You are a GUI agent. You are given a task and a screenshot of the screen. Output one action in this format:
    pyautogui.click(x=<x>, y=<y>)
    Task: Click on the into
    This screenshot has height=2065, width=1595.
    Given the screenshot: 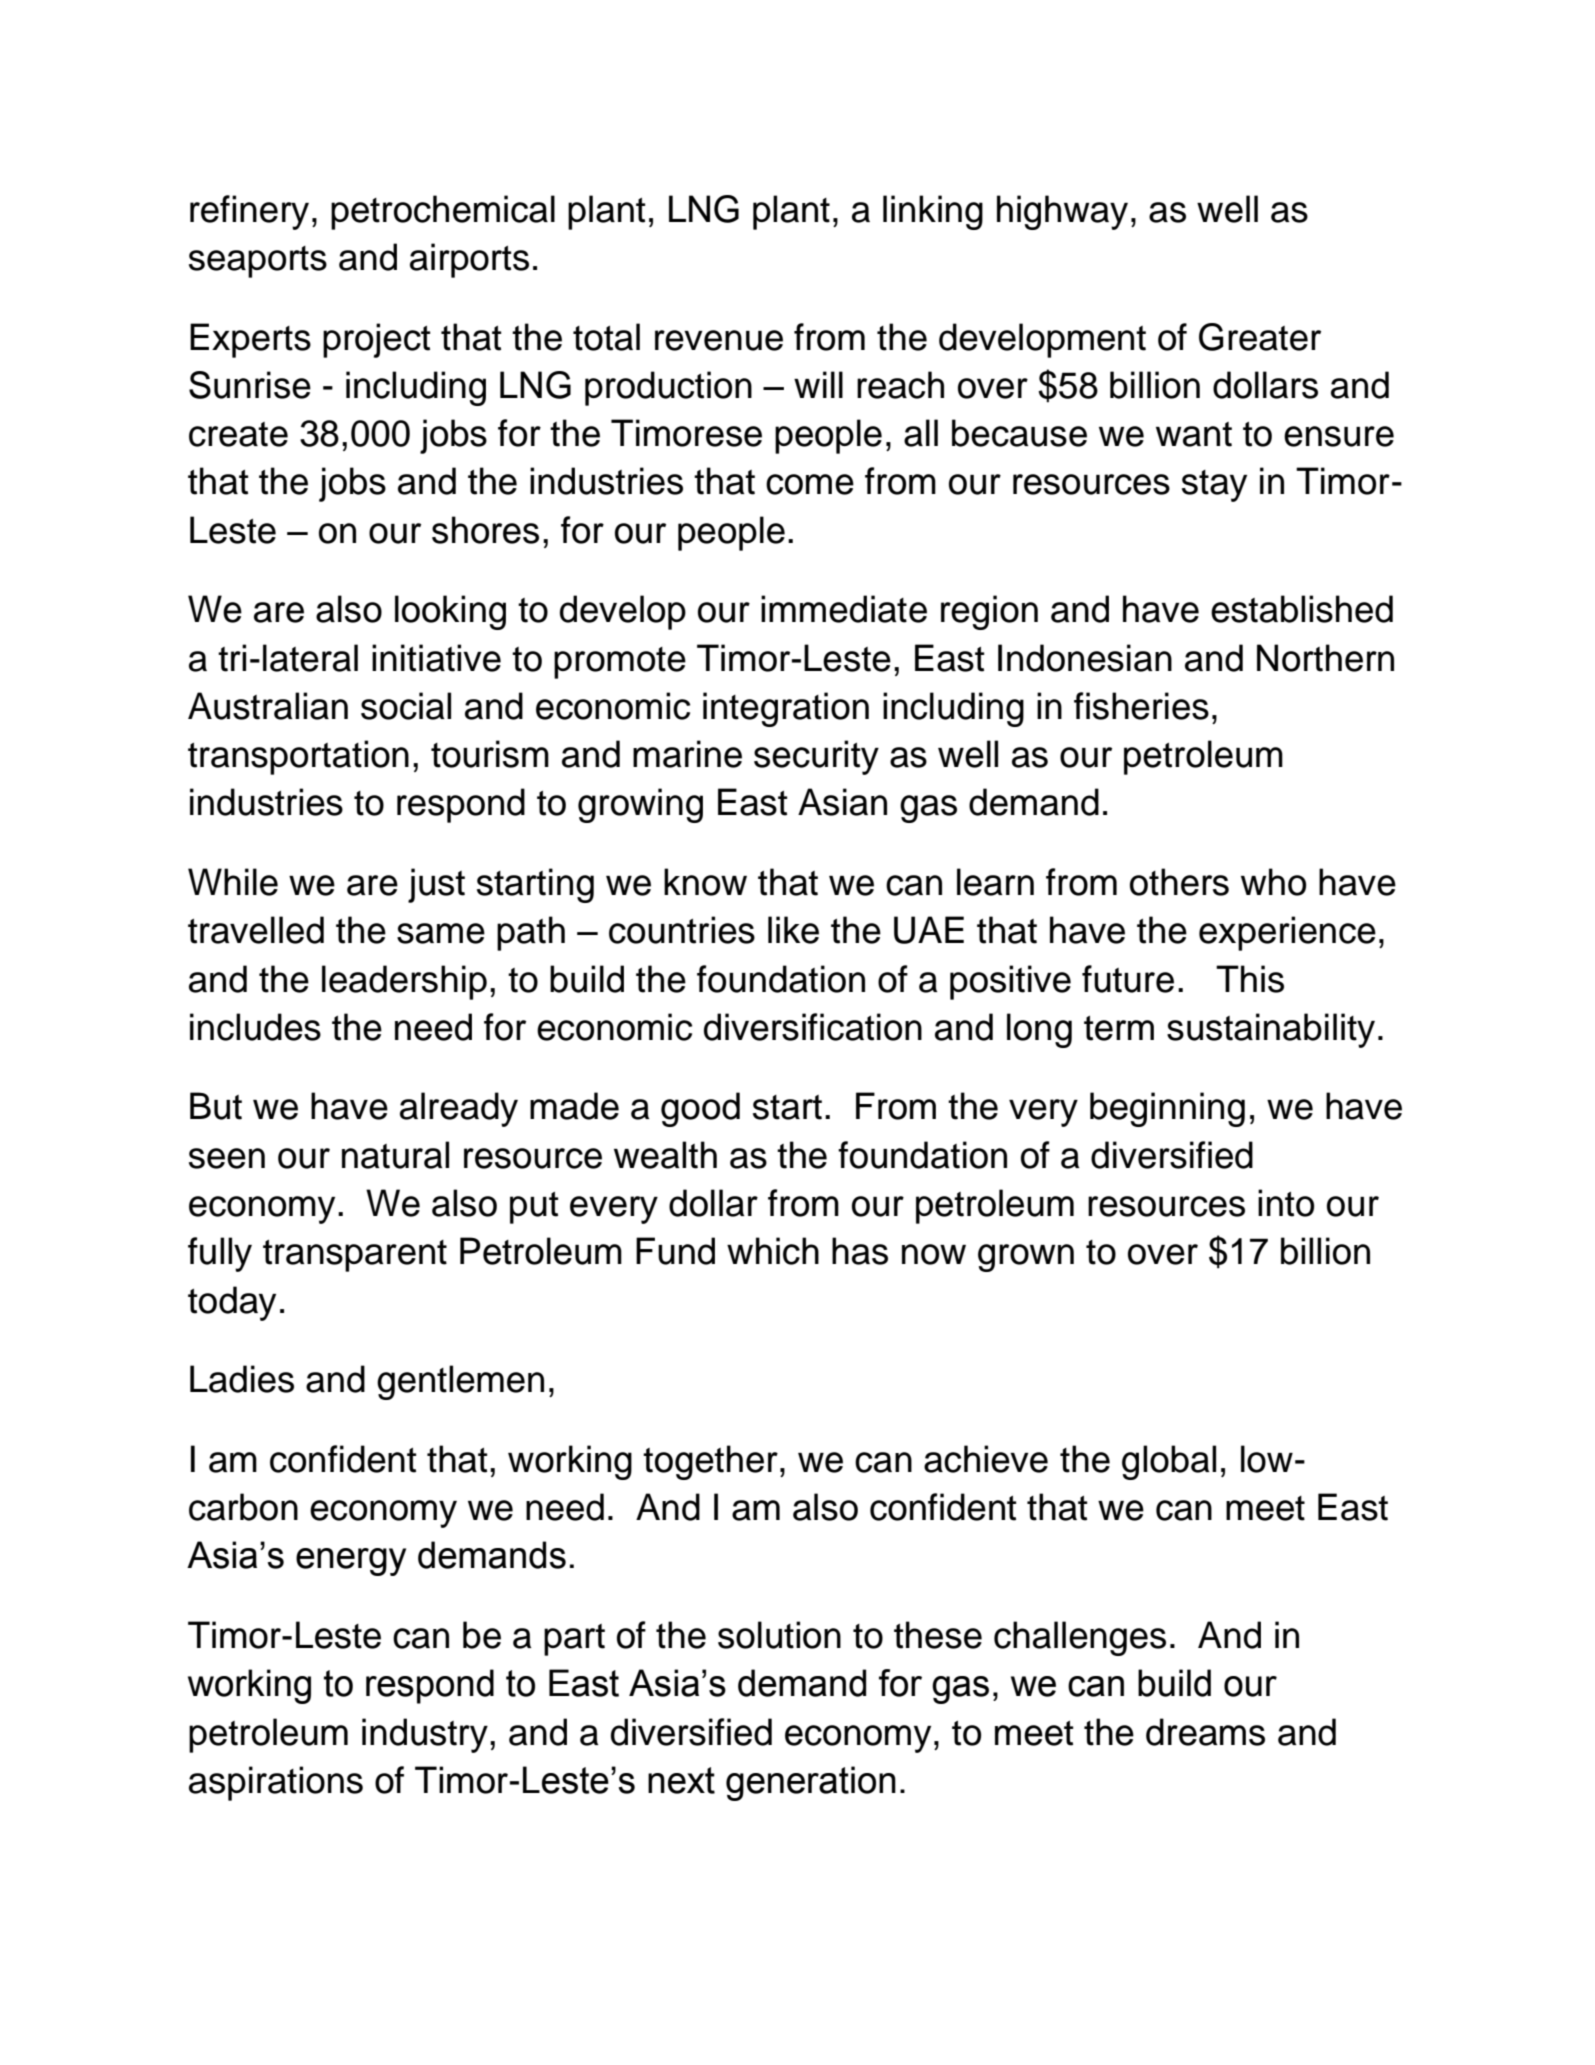 What is the action you would take?
    pyautogui.click(x=1286, y=1203)
